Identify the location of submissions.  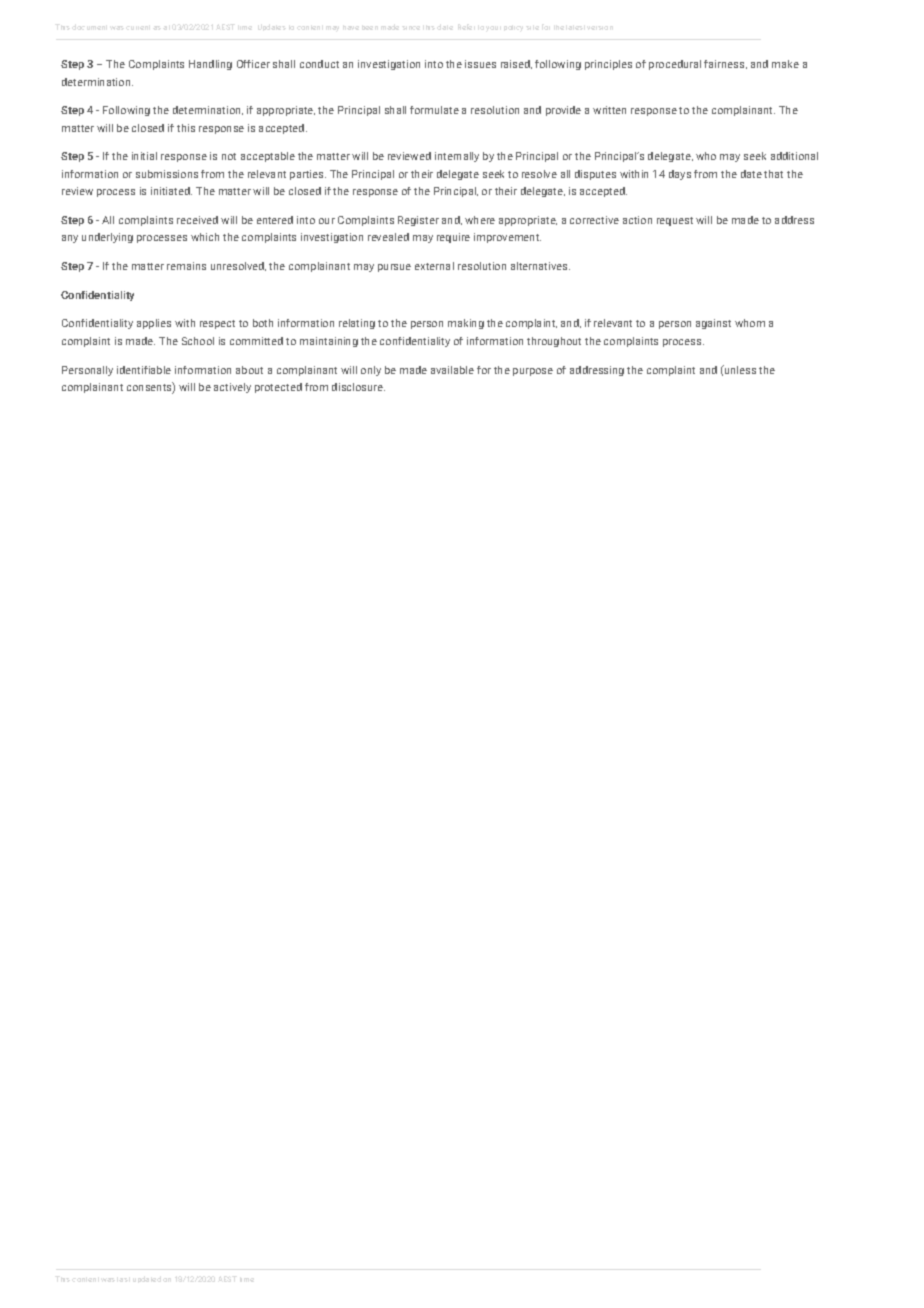
(167, 174).
